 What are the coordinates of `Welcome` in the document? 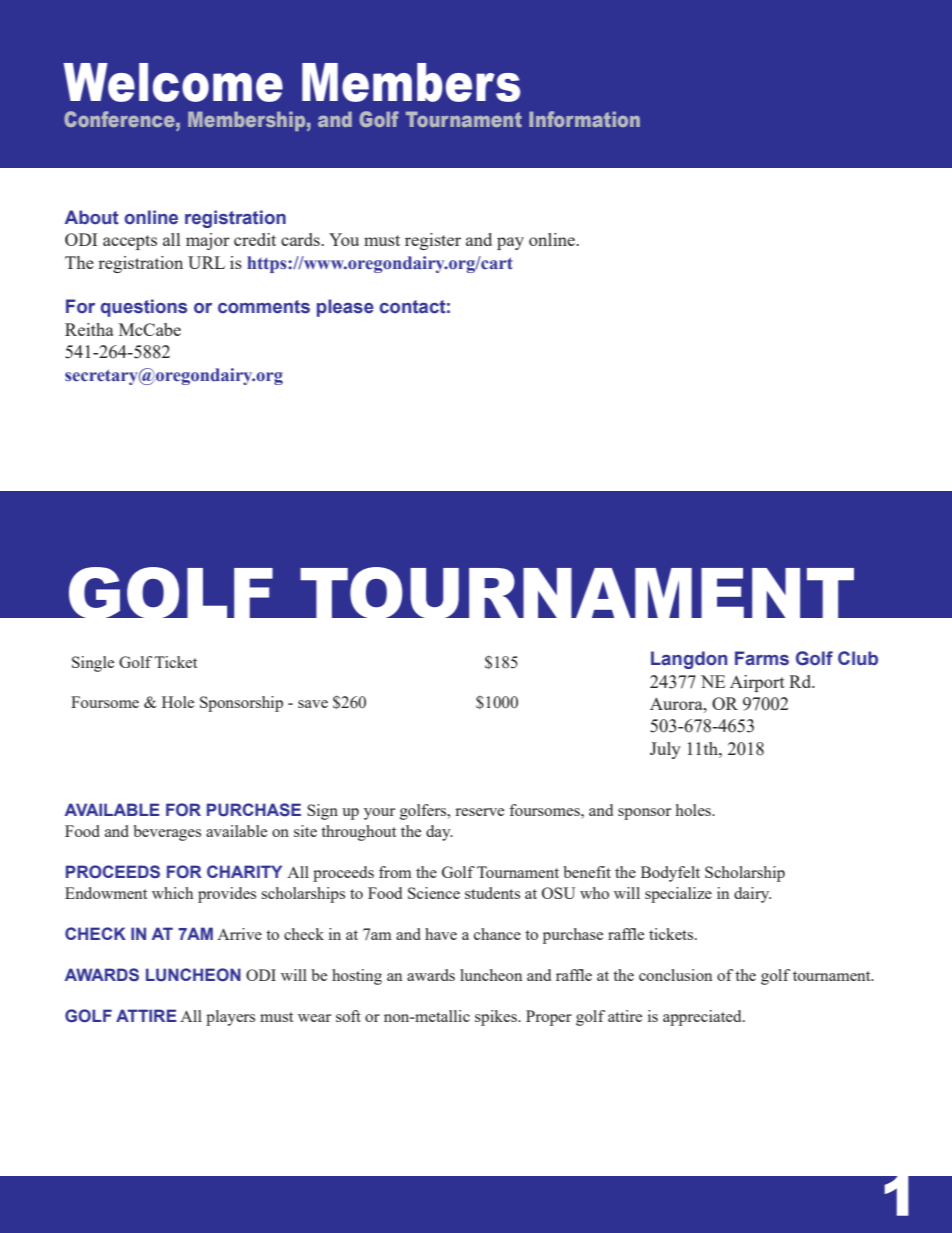 It's located at (173, 82).
